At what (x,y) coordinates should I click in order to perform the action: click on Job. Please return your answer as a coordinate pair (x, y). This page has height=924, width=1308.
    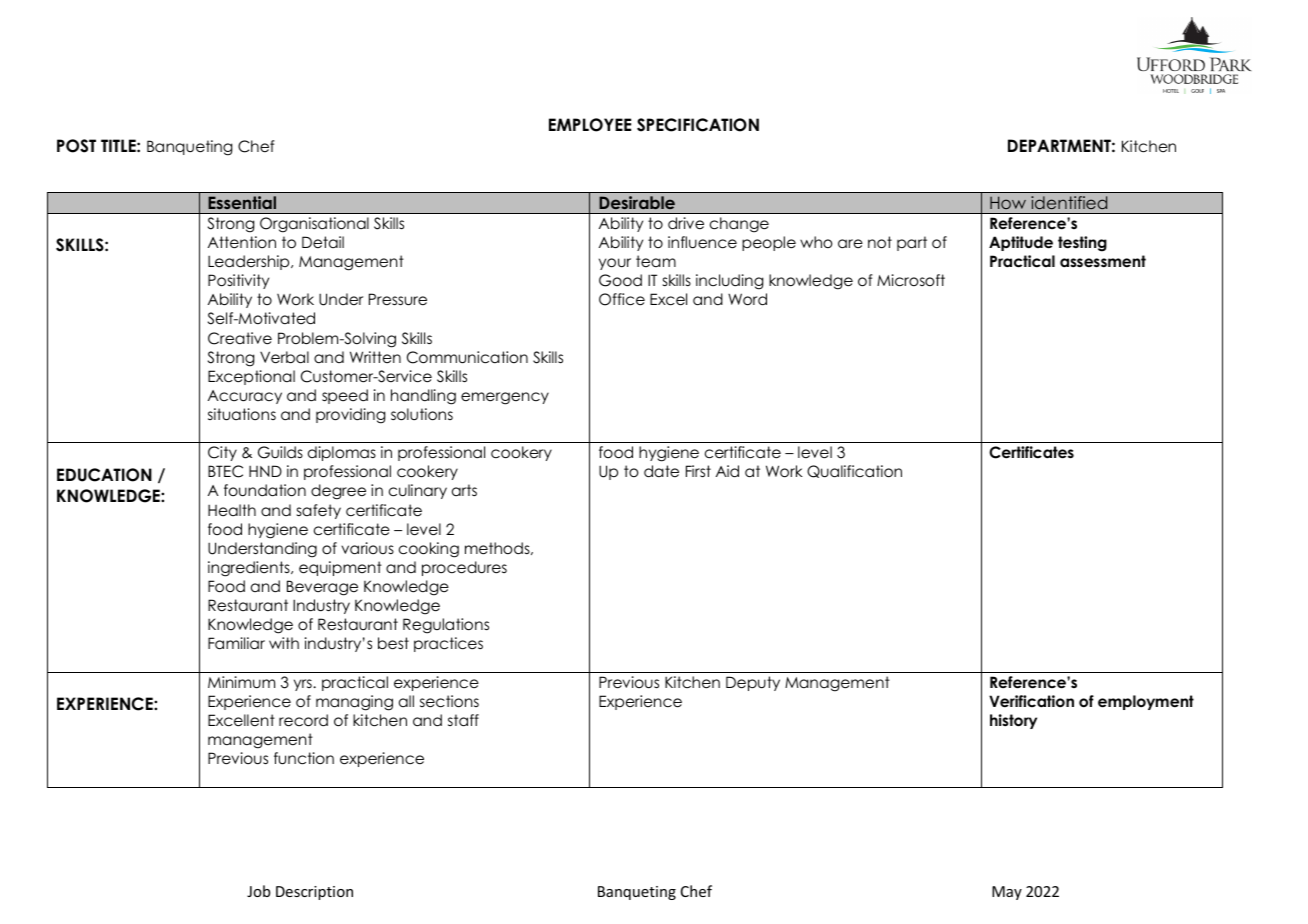
    Looking at the image, I should click on (258, 891).
